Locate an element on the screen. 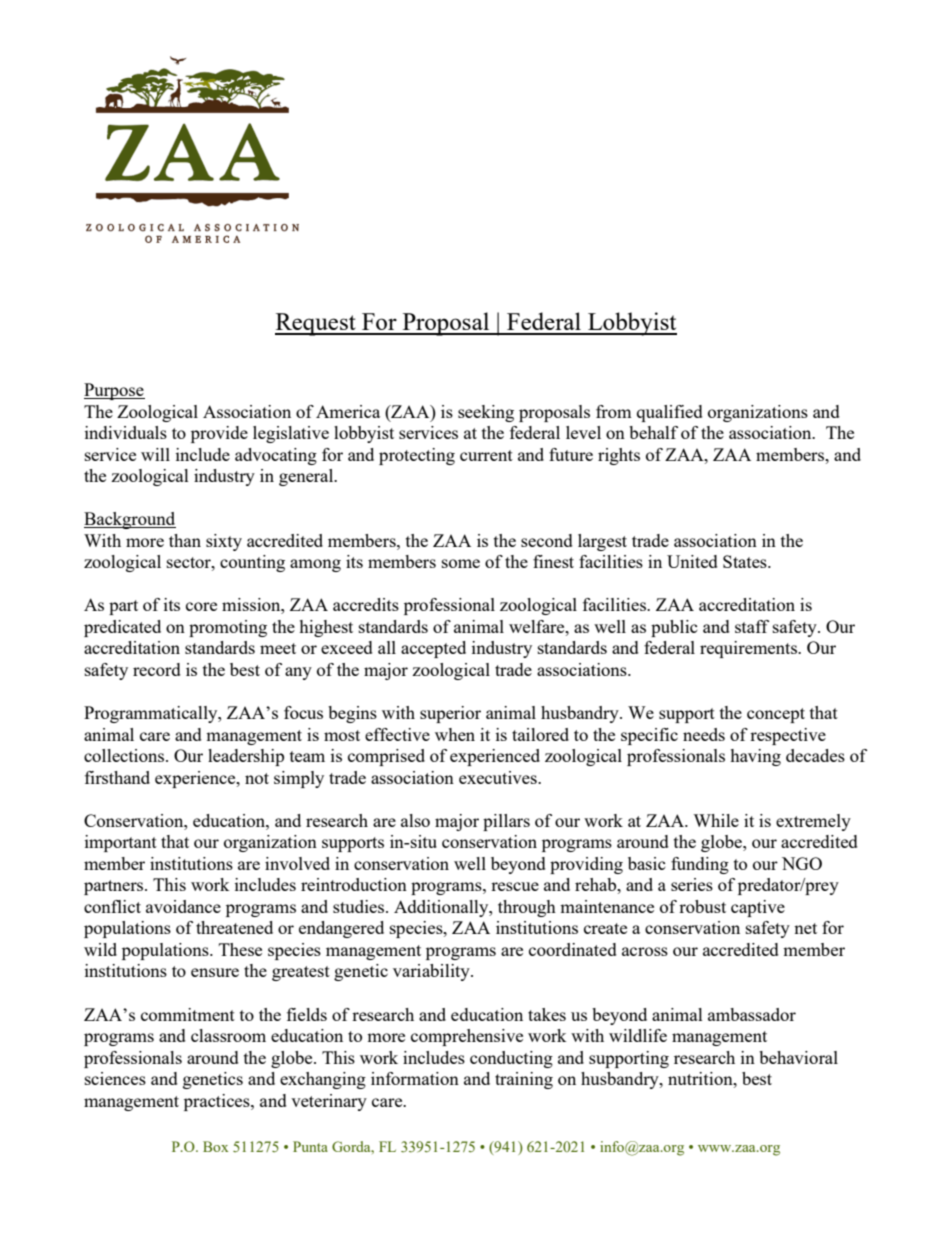  accepted is located at coordinates (433, 649).
